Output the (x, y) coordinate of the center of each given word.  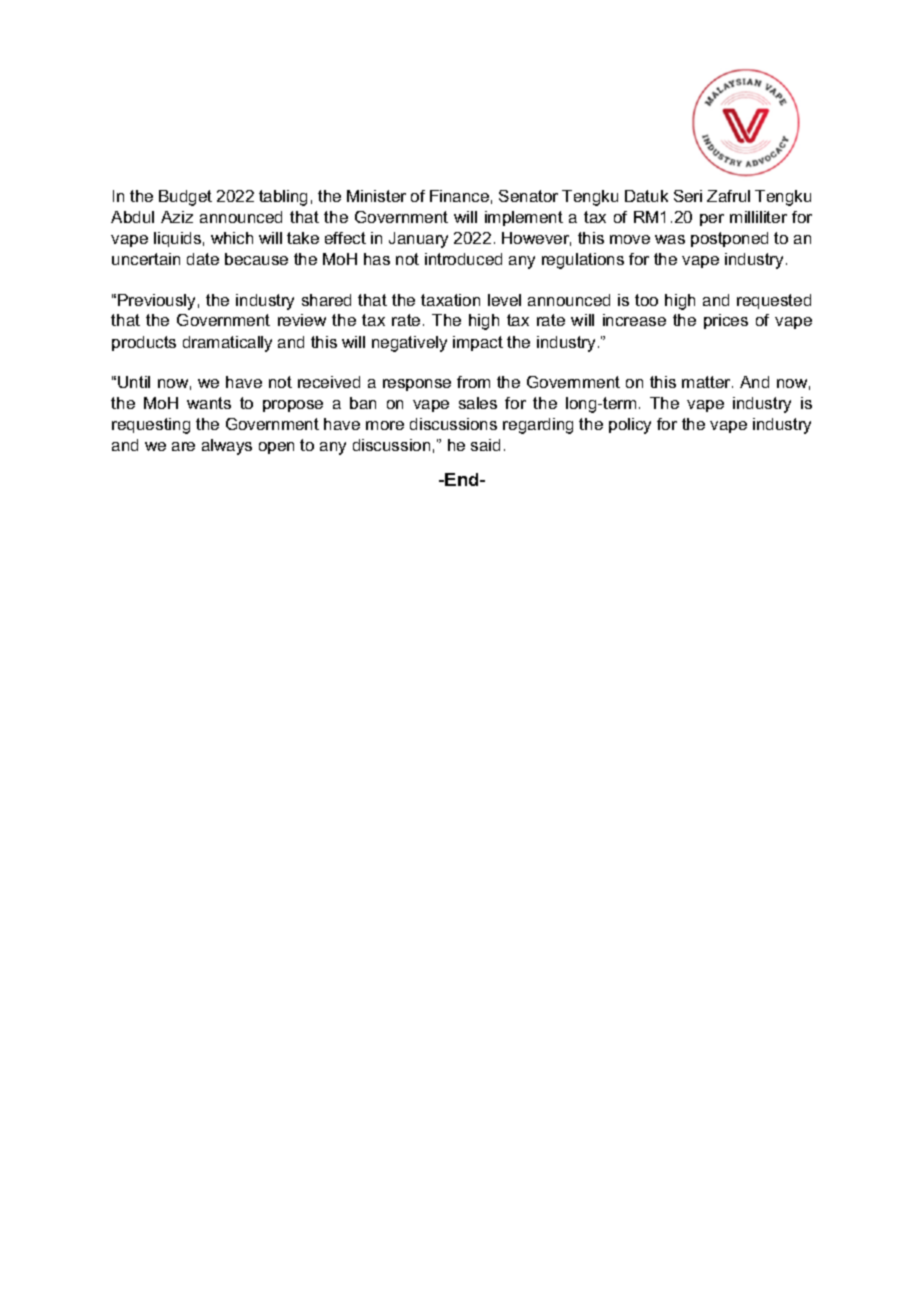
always (227, 447)
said (485, 445)
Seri (688, 196)
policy (630, 426)
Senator (528, 196)
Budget (185, 198)
